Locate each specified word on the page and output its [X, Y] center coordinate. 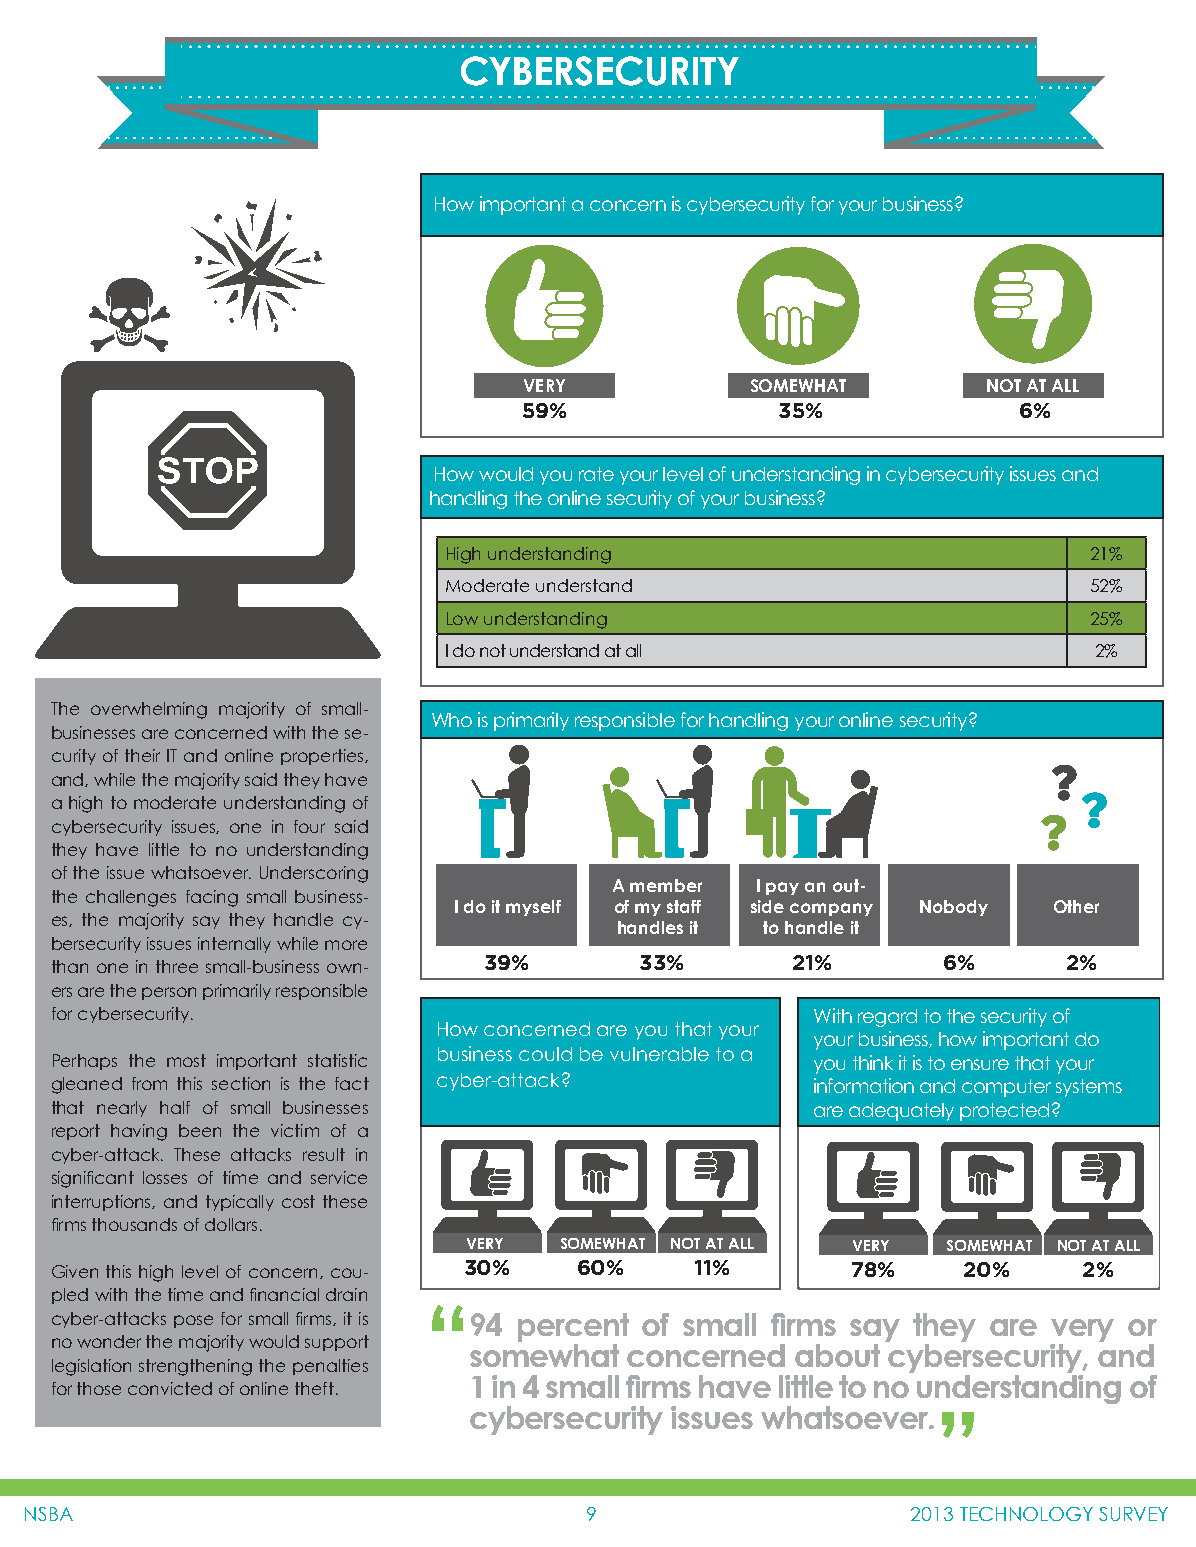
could [545, 1054]
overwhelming [149, 710]
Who [452, 720]
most [186, 1060]
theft [314, 1388]
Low [462, 618]
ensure [980, 1064]
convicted [170, 1388]
